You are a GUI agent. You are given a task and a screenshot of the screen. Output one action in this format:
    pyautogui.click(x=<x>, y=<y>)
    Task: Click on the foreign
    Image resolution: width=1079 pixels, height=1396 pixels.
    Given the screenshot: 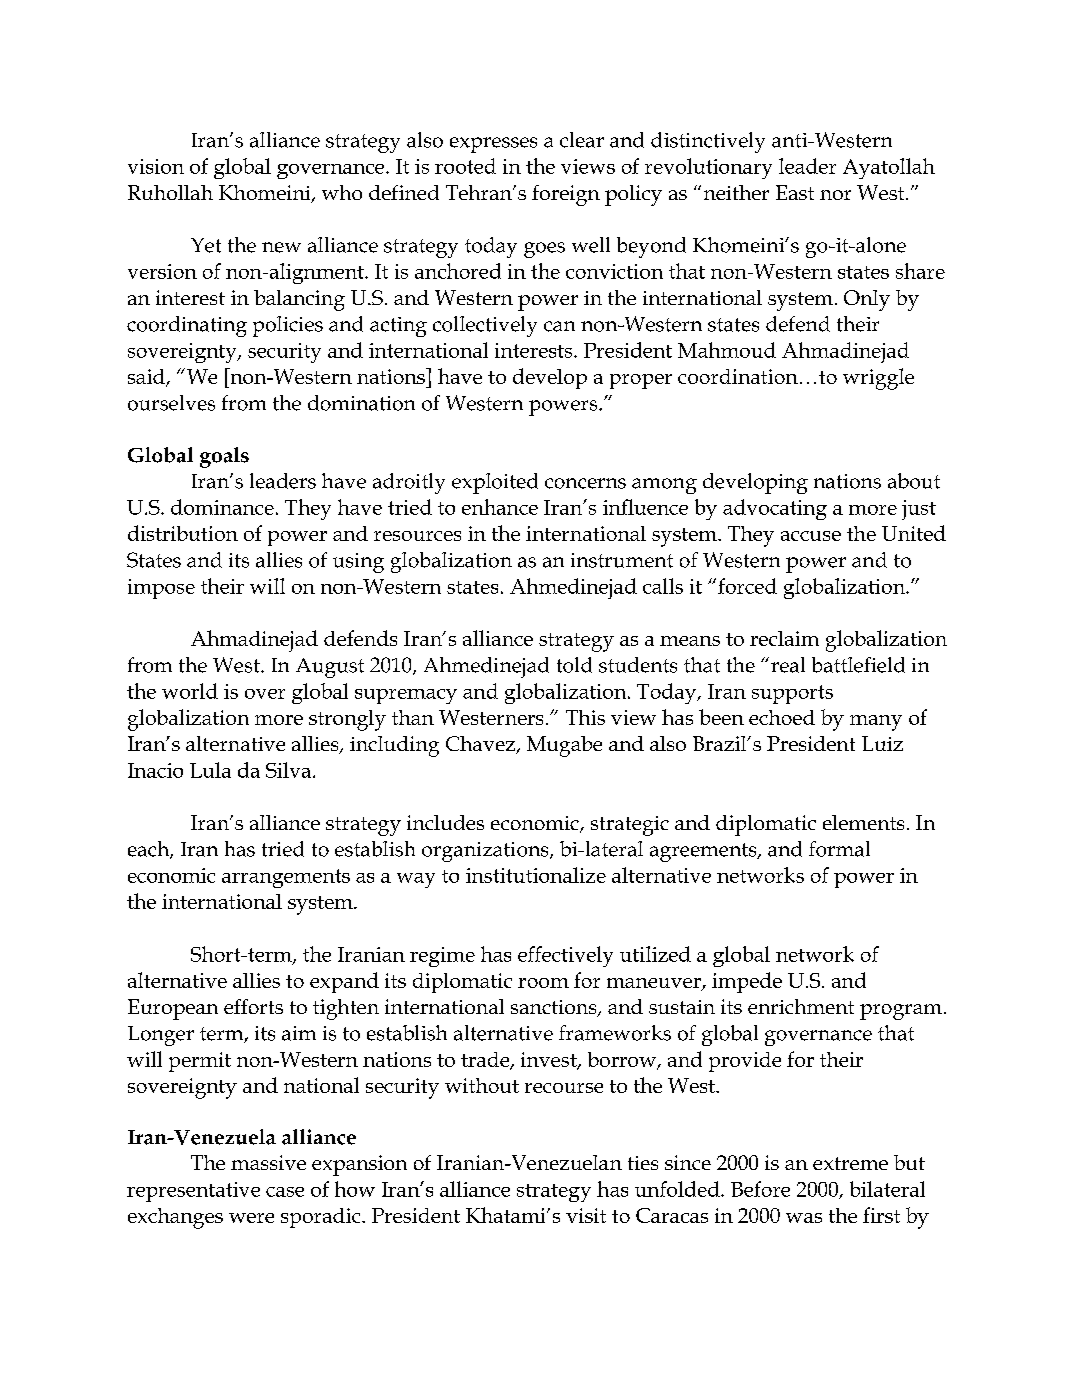 What is the action you would take?
    pyautogui.click(x=566, y=195)
